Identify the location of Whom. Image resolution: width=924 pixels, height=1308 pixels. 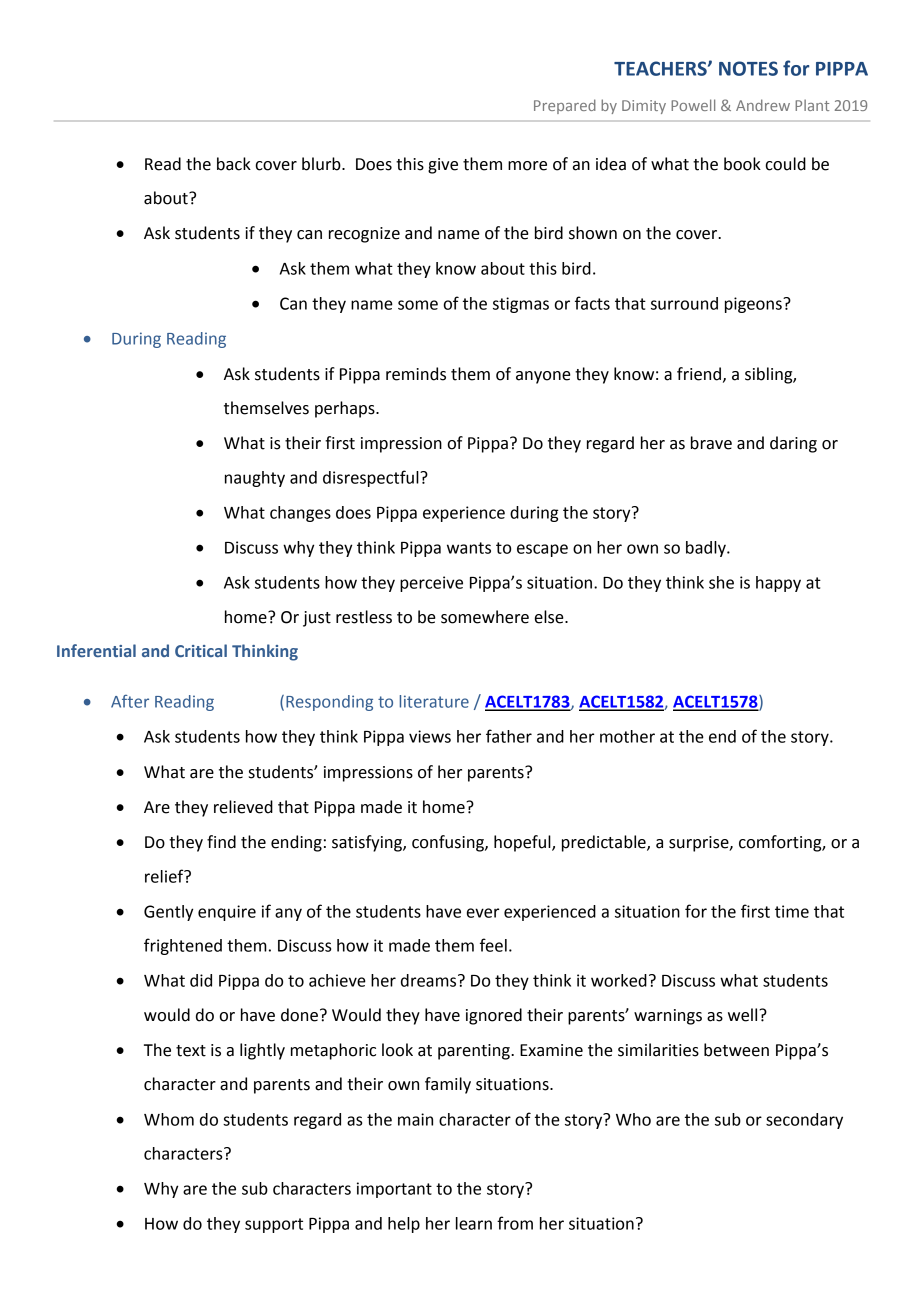
(169, 1119).
